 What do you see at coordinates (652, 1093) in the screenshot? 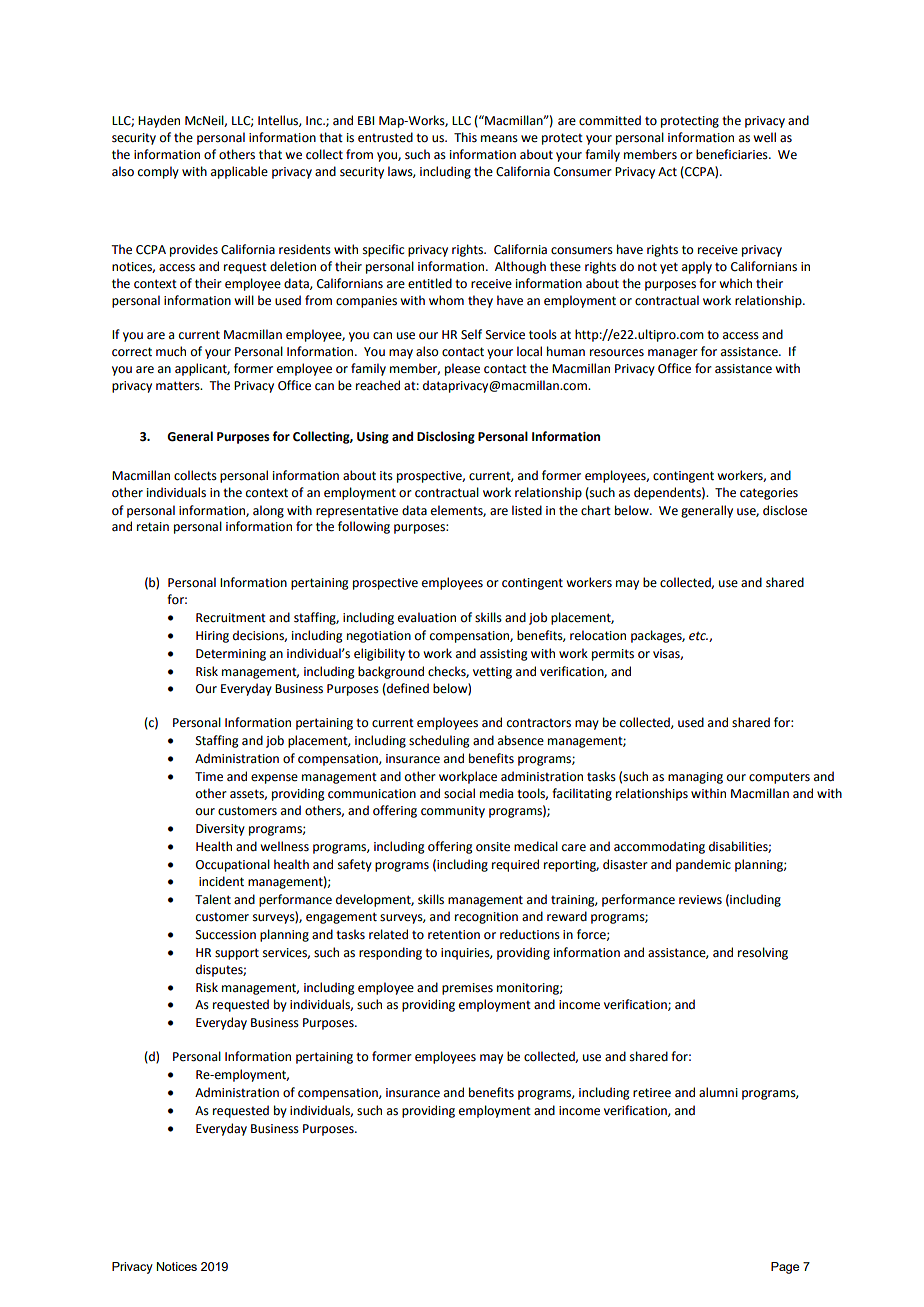
I see `retiree` at bounding box center [652, 1093].
